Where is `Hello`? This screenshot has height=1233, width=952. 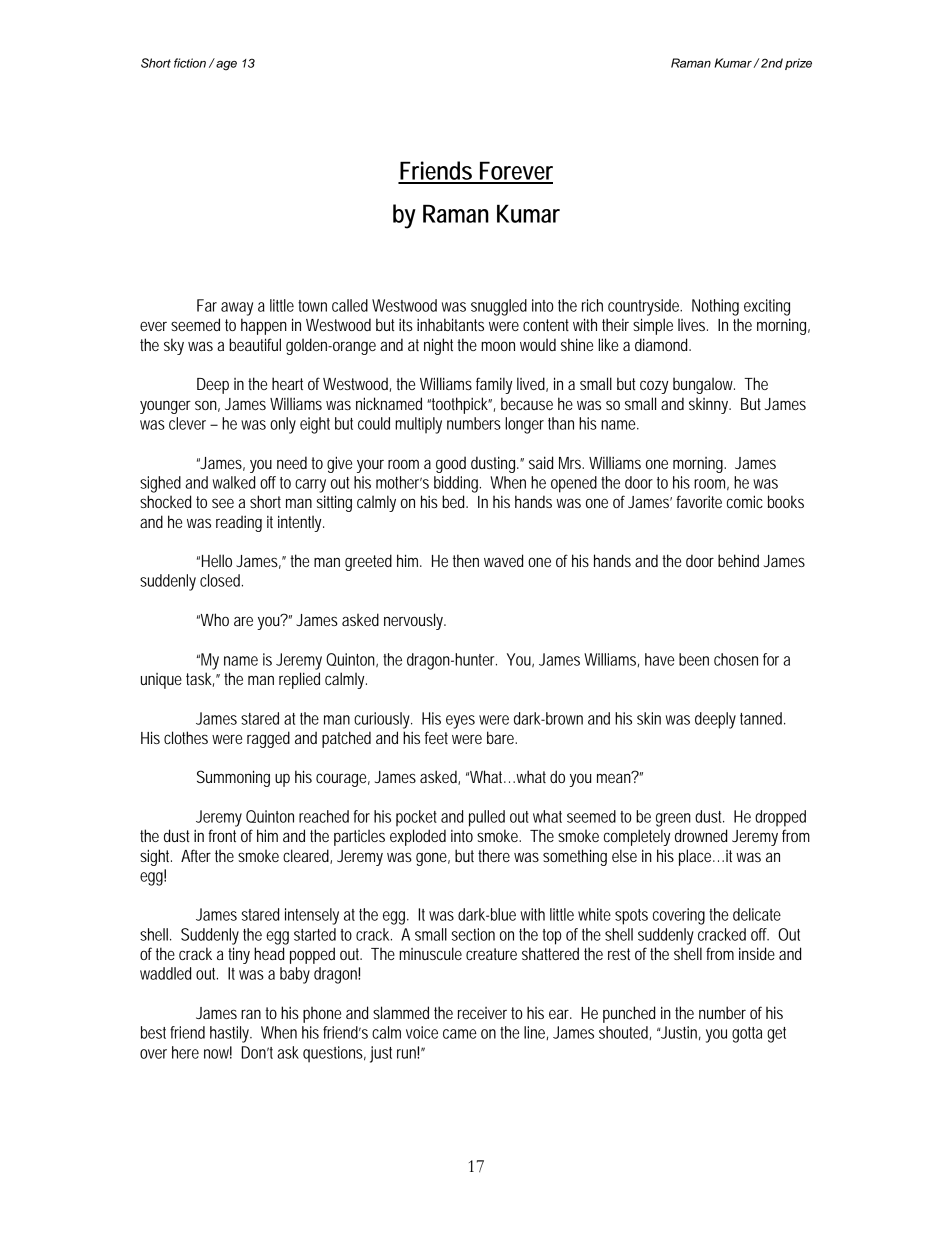
Hello is located at coordinates (217, 560).
